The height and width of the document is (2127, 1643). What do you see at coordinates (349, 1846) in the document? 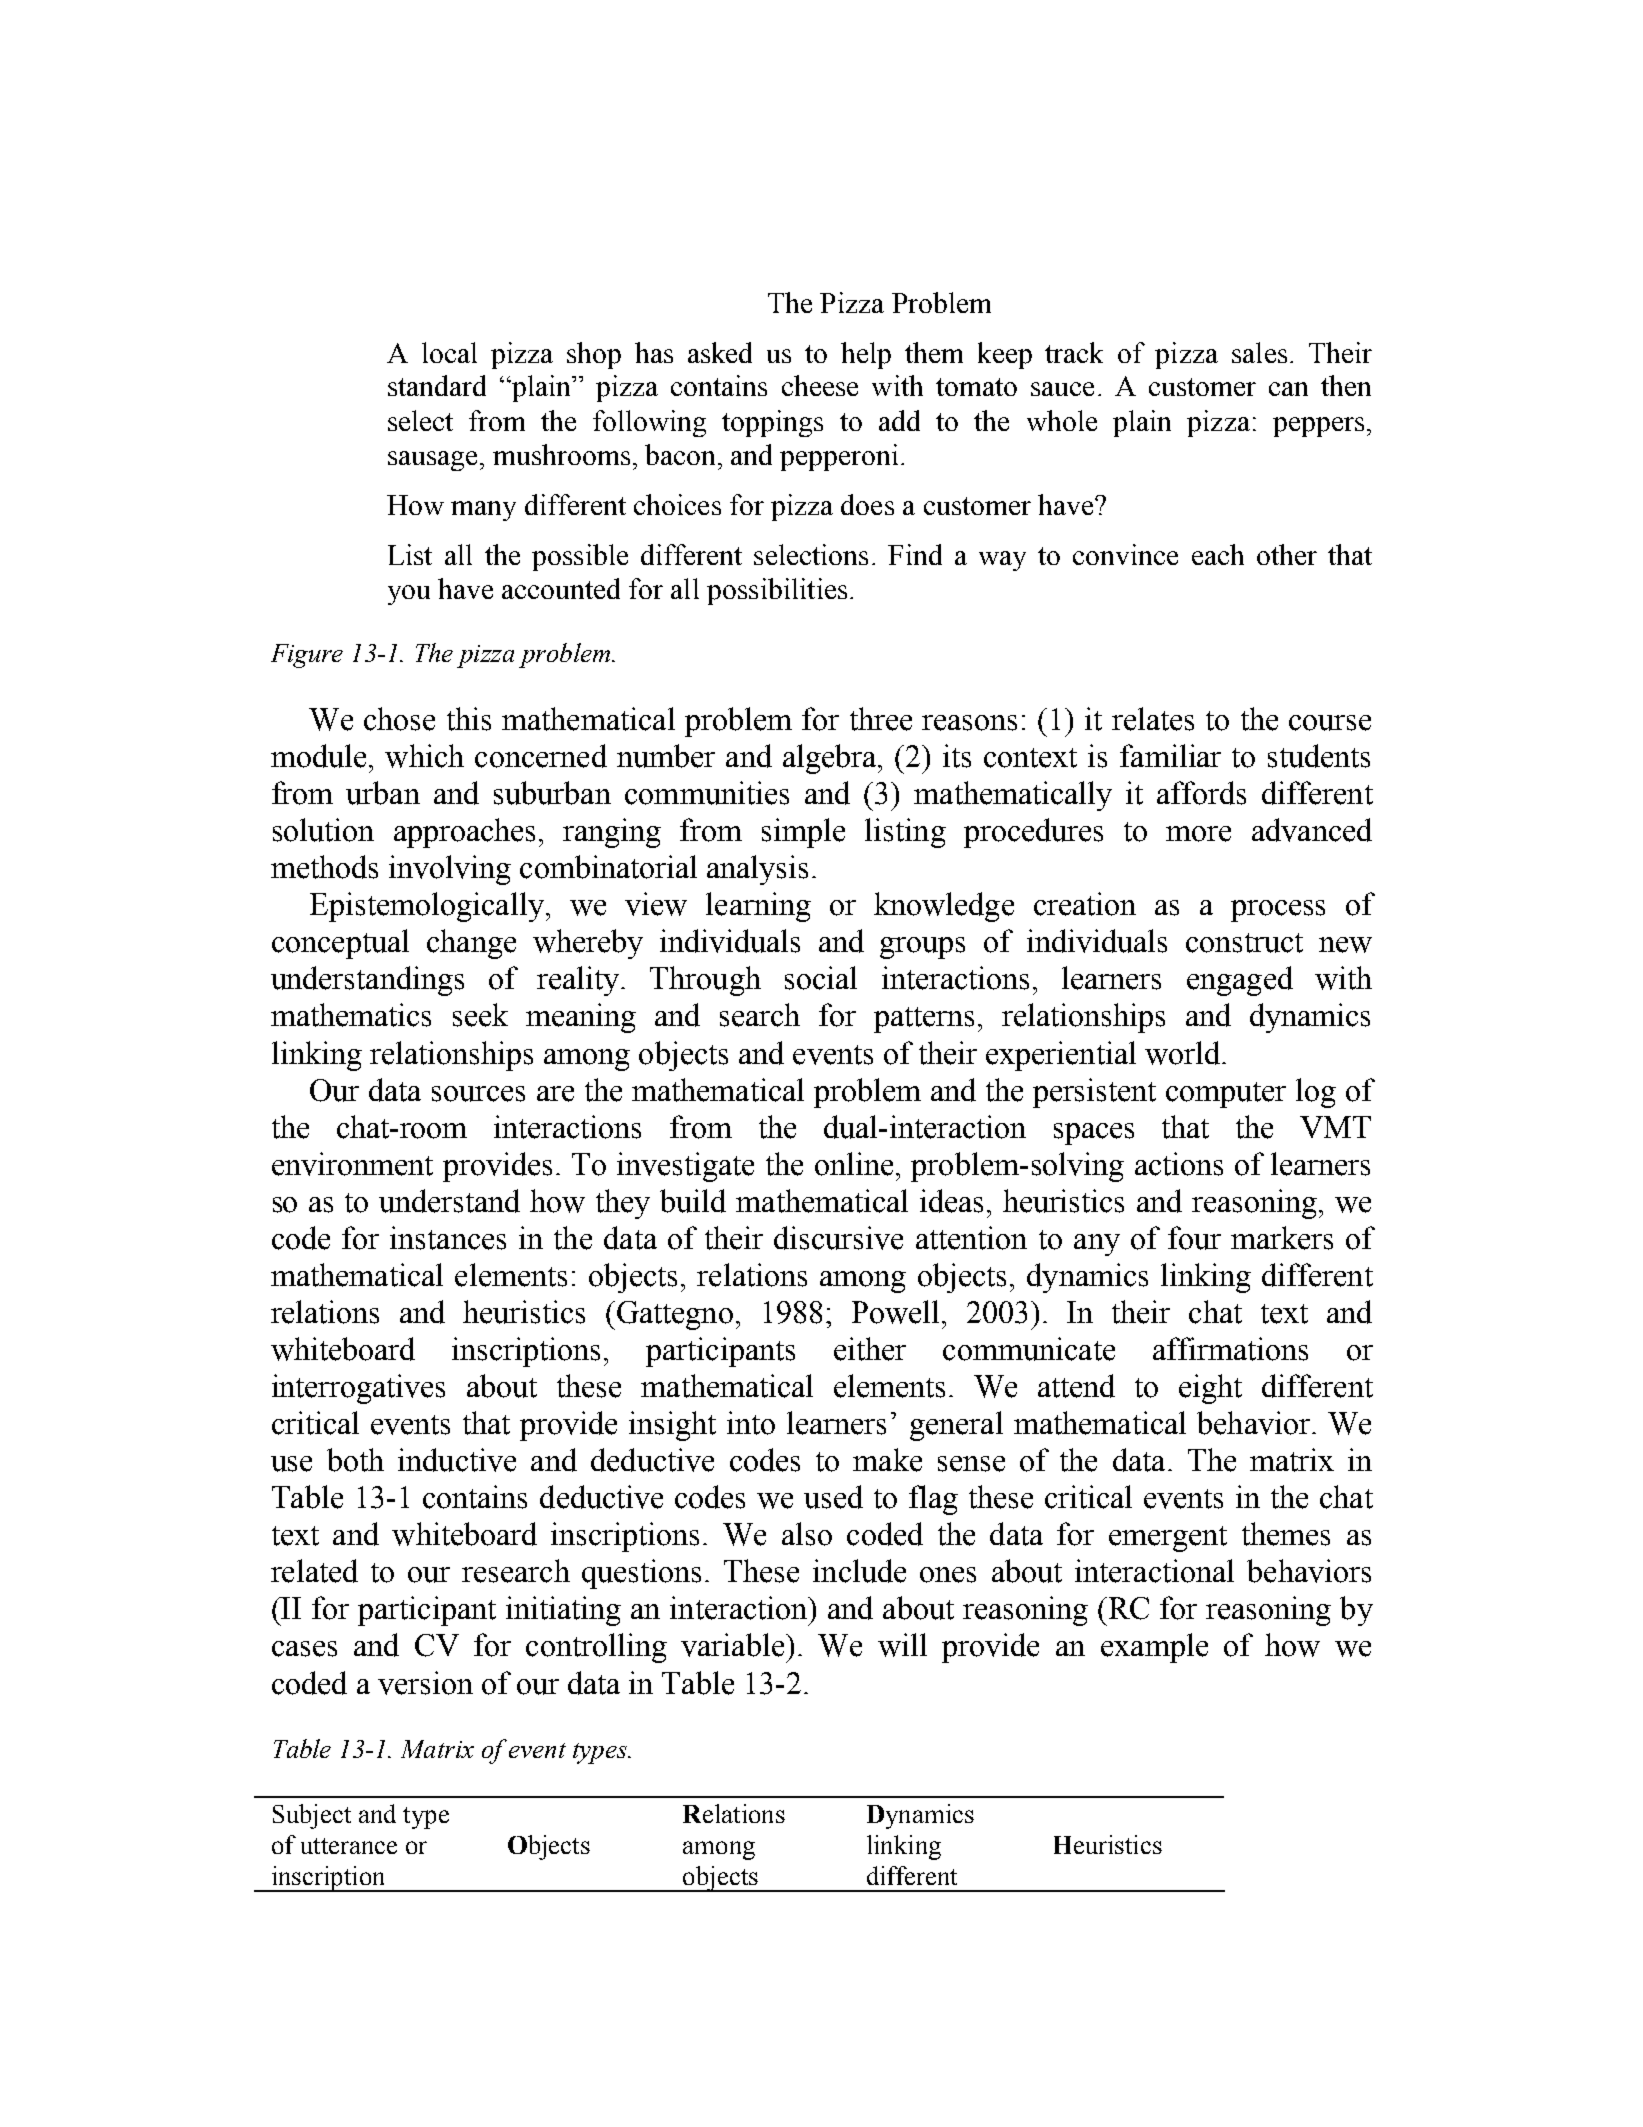
I see `utterance` at bounding box center [349, 1846].
